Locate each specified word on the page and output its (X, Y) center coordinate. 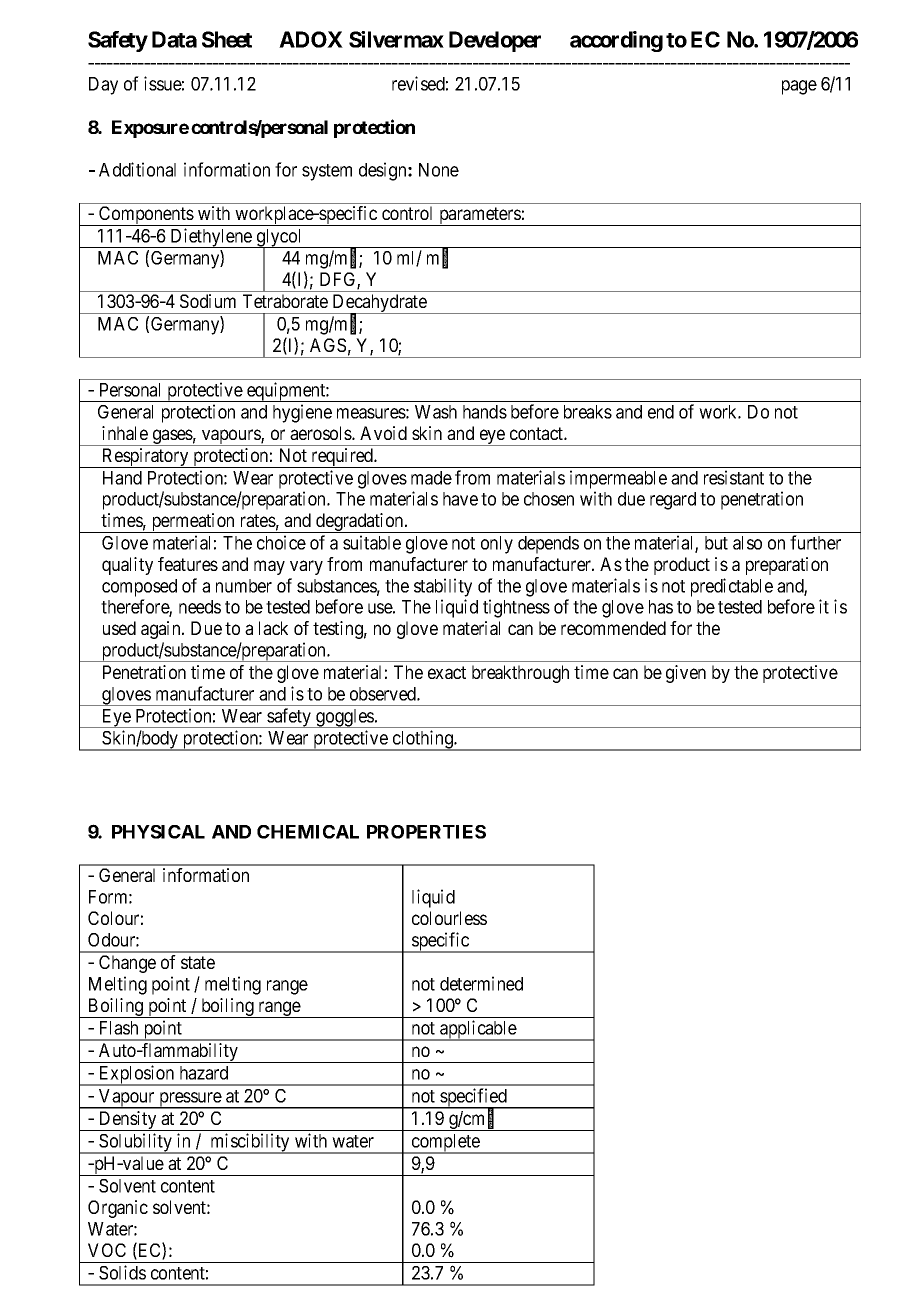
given (686, 674)
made (431, 478)
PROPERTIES (426, 832)
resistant (734, 477)
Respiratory (145, 458)
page (799, 87)
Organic (118, 1209)
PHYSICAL (158, 832)
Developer (495, 41)
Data (174, 39)
